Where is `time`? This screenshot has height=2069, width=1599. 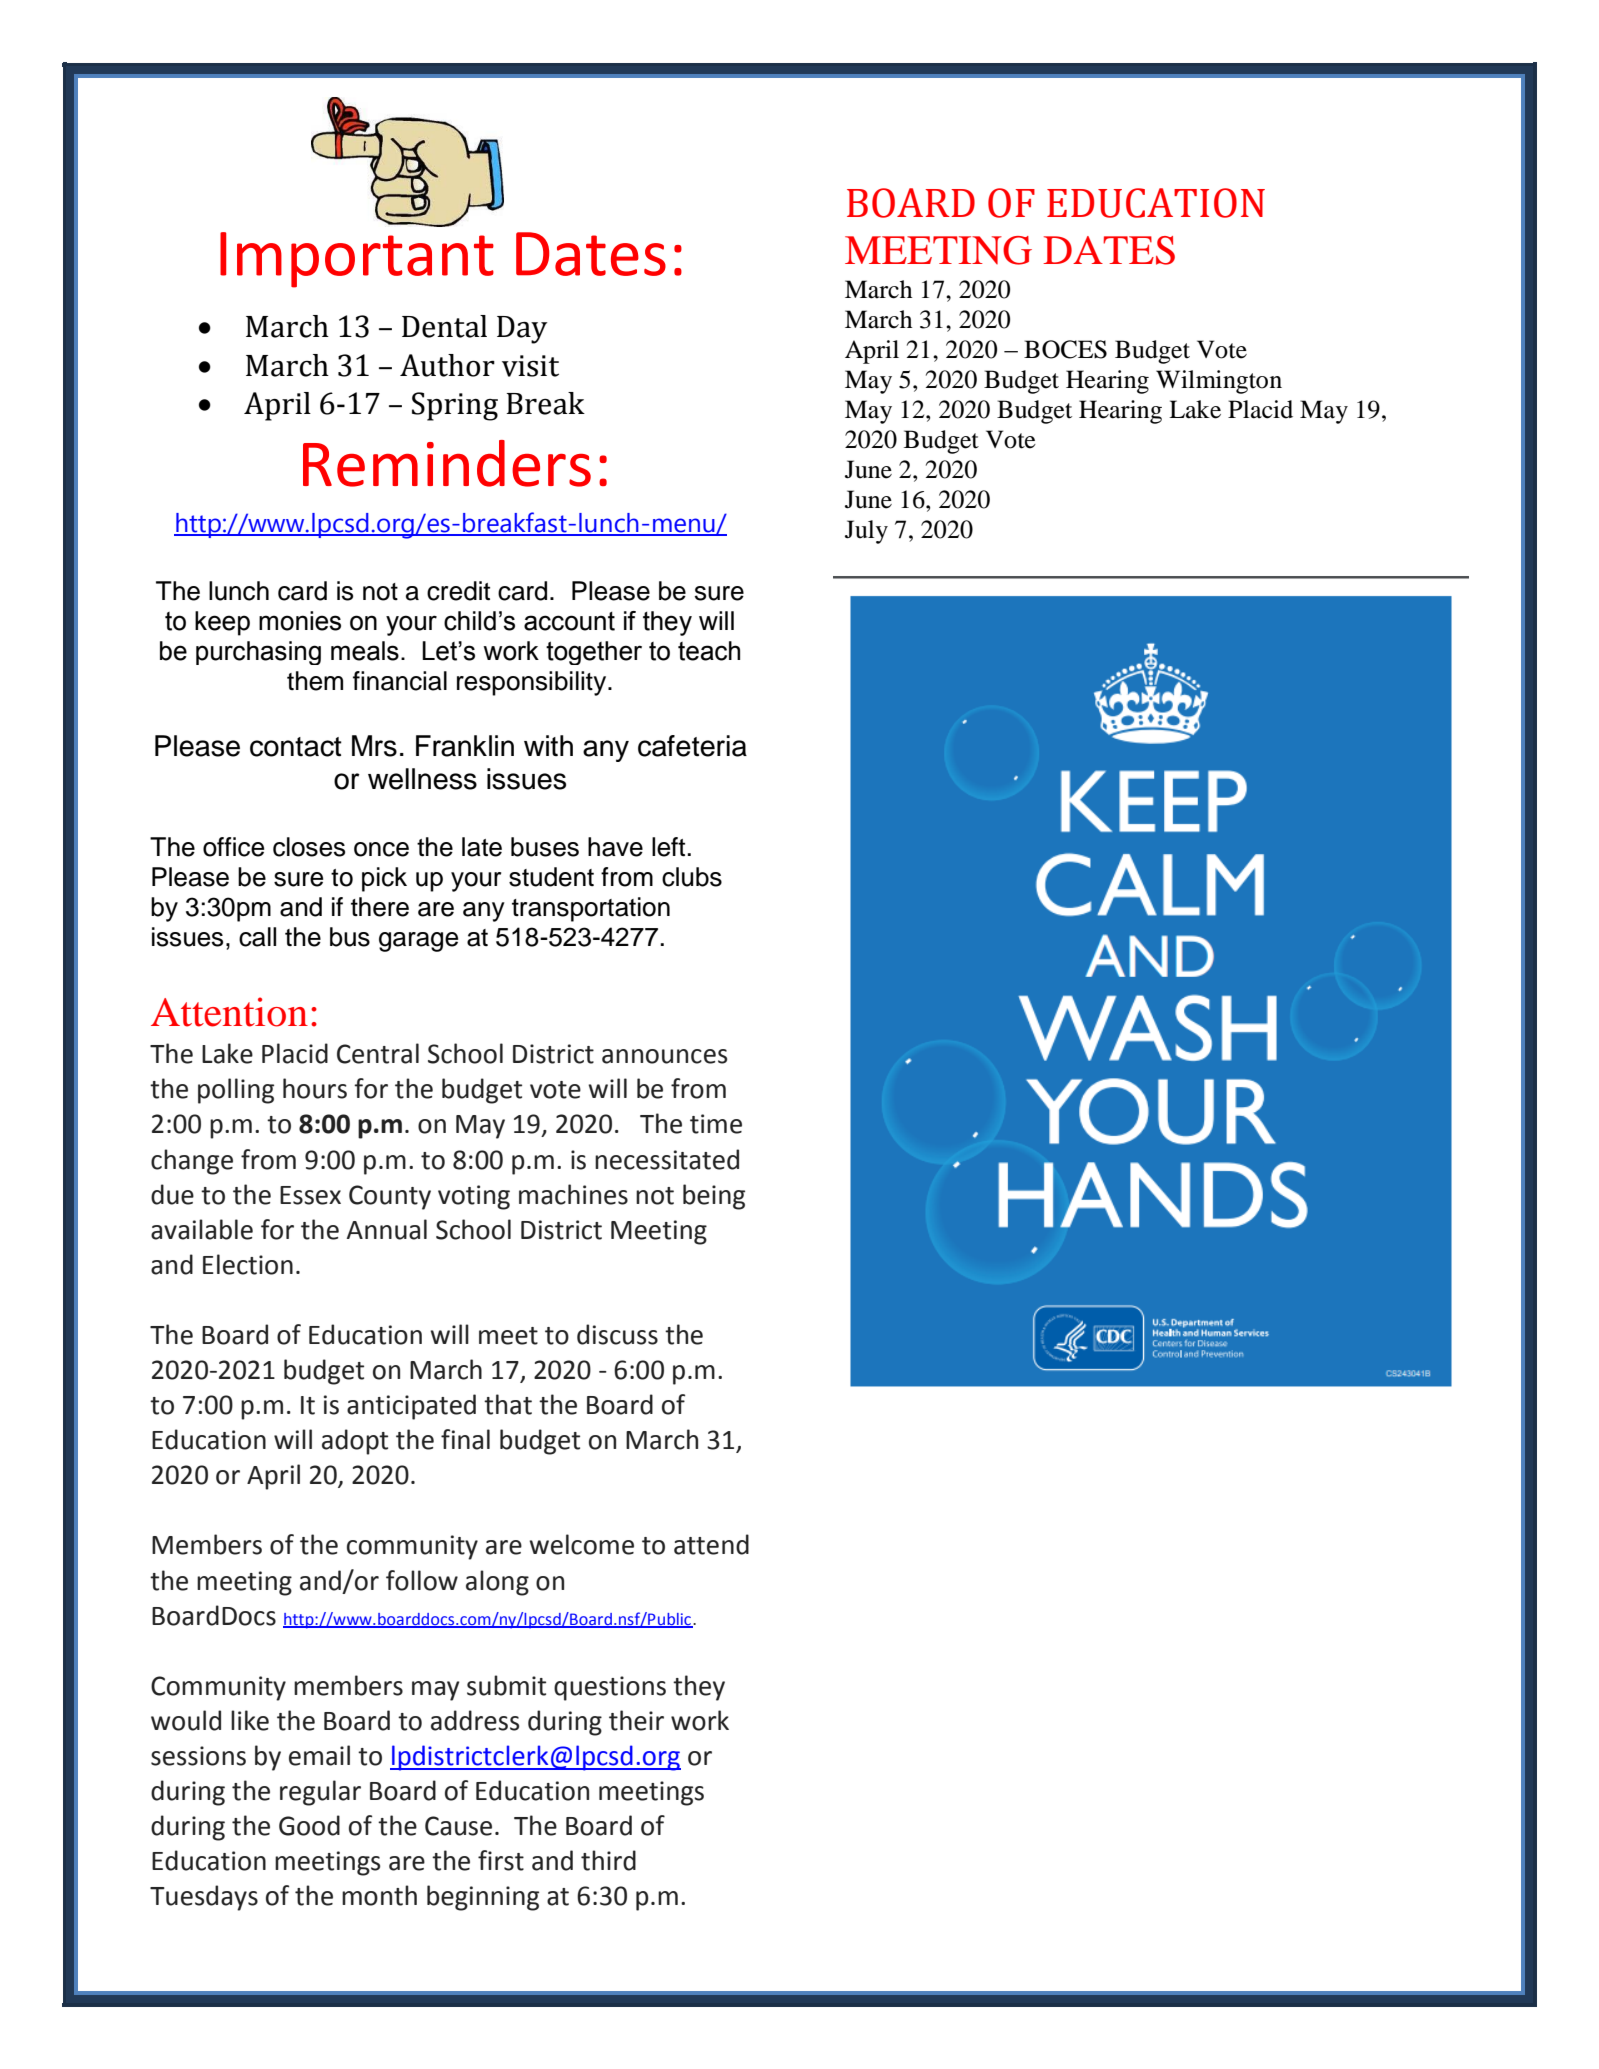 time is located at coordinates (716, 1124).
